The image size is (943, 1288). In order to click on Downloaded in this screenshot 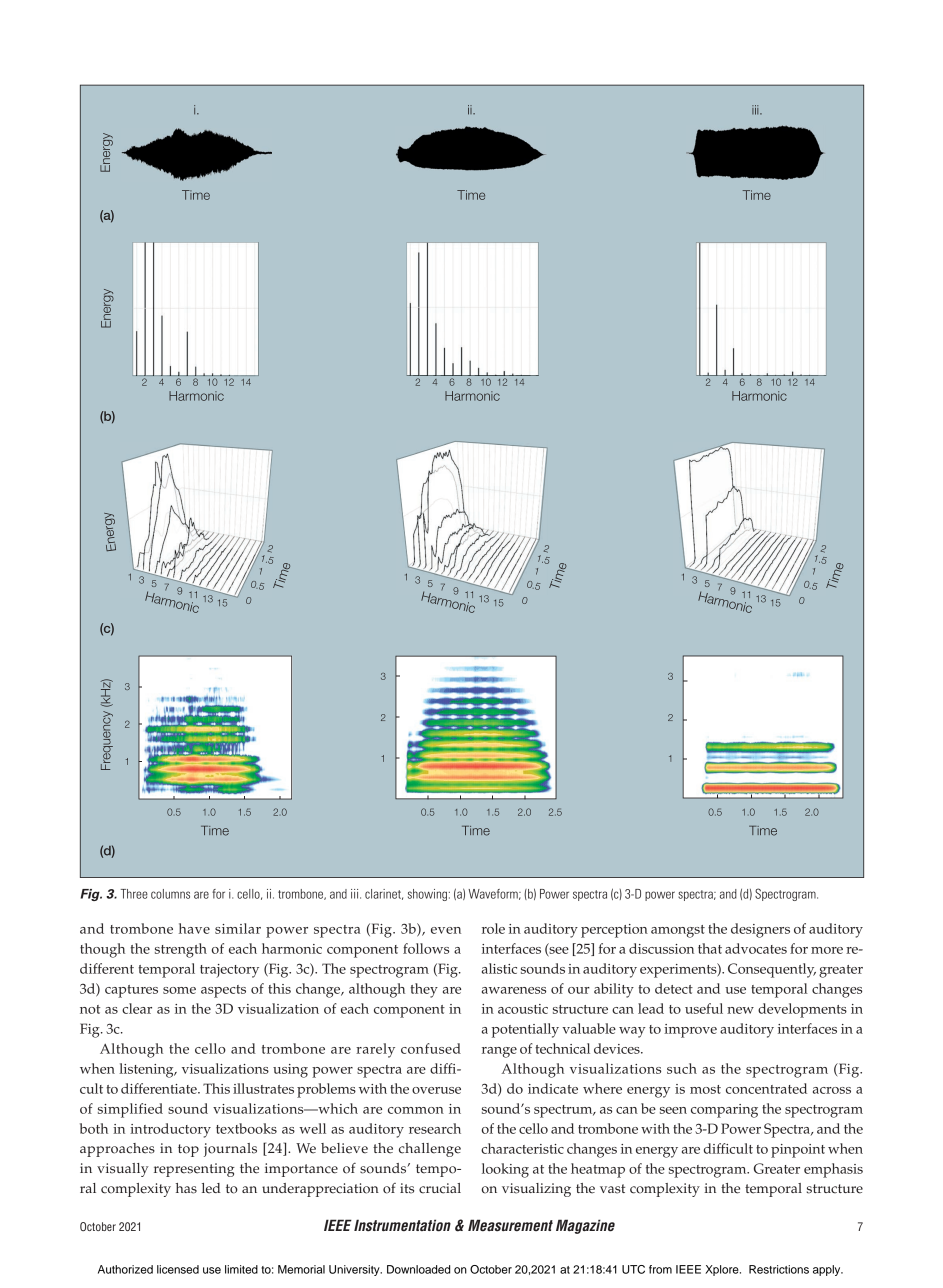, I will do `click(418, 1269)`.
